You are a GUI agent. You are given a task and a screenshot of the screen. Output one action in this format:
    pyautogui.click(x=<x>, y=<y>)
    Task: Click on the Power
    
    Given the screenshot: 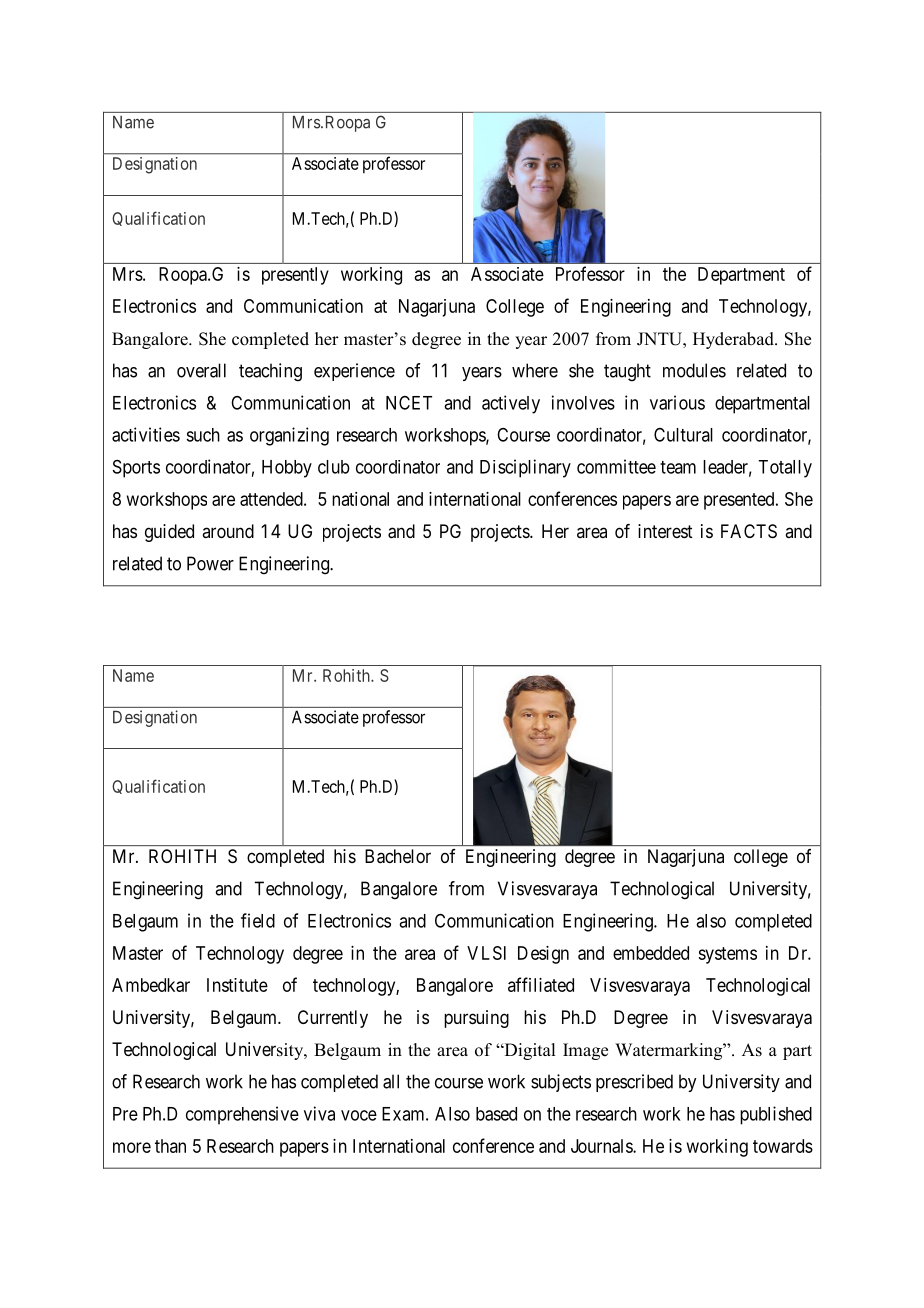 What is the action you would take?
    pyautogui.click(x=210, y=563)
